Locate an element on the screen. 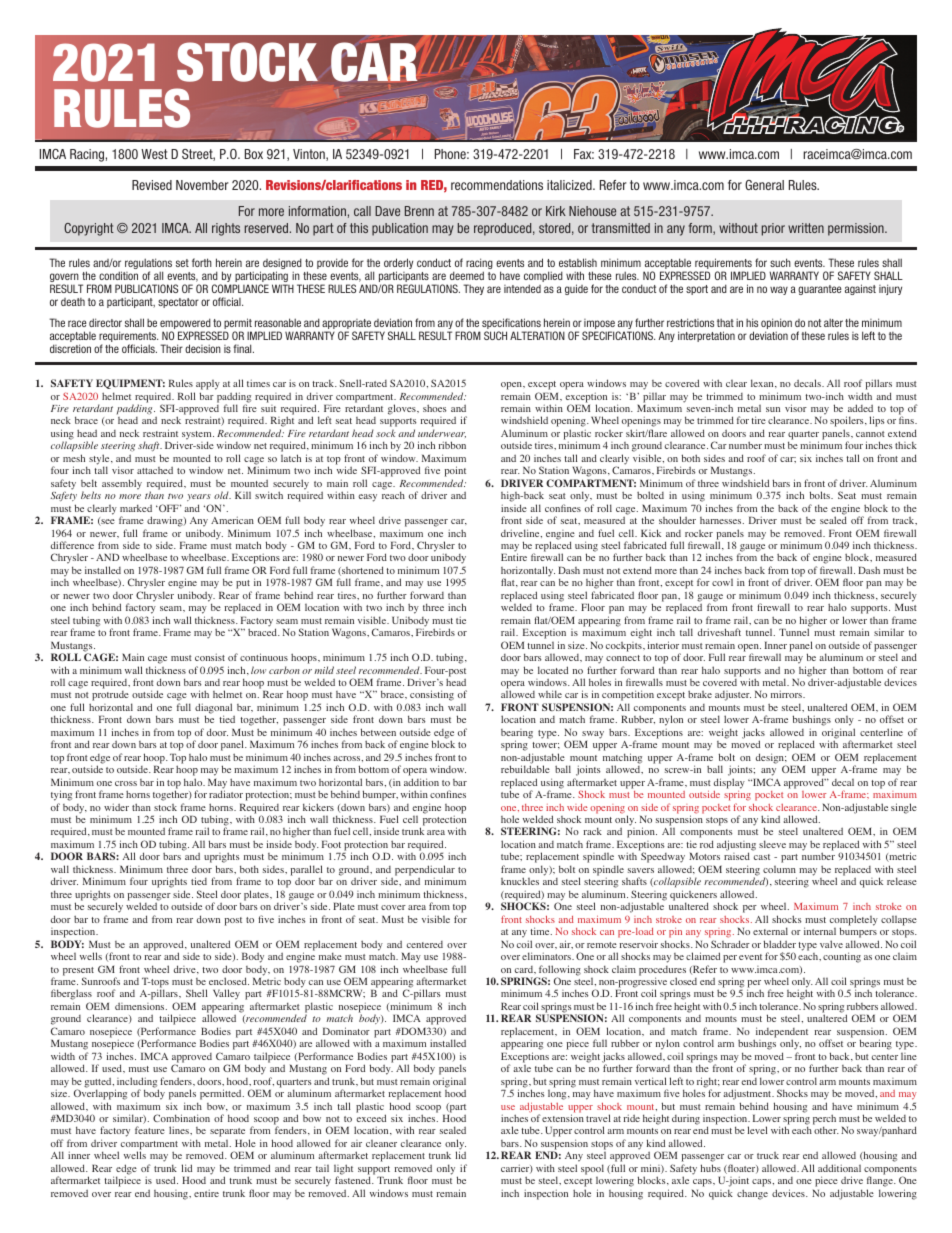  General is located at coordinates (764, 185).
